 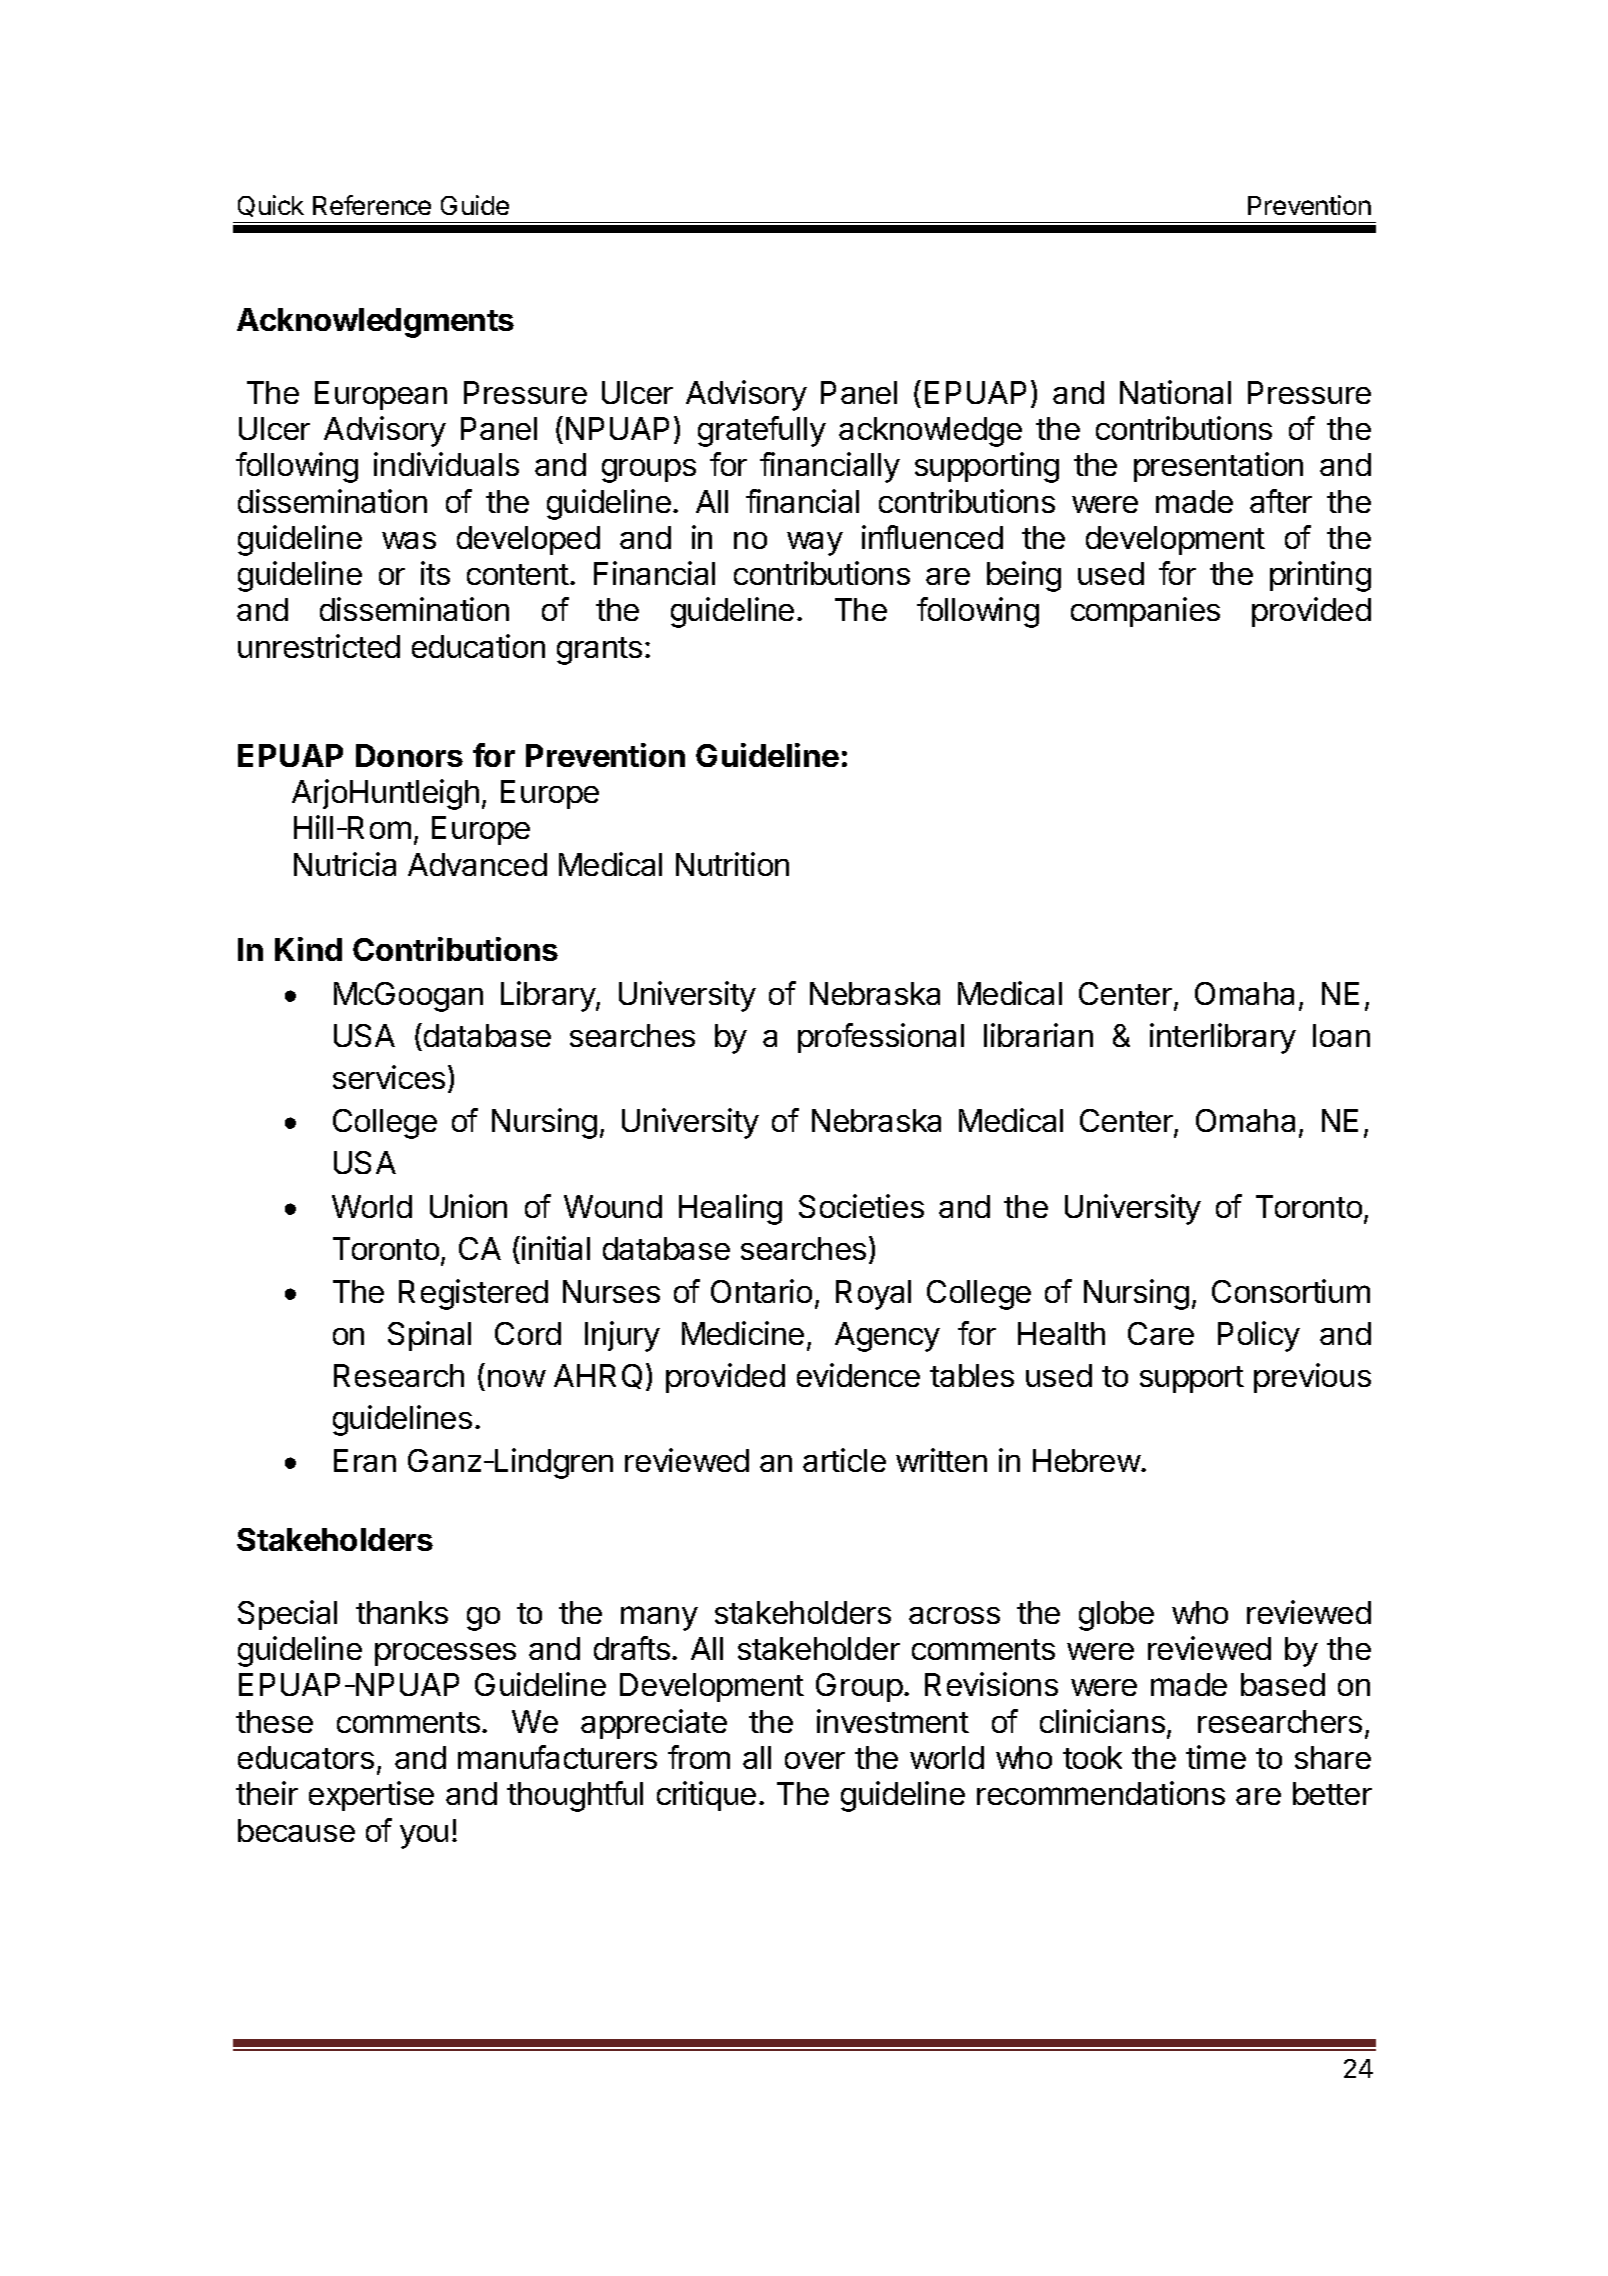 What do you see at coordinates (372, 205) in the screenshot?
I see `Reference` at bounding box center [372, 205].
